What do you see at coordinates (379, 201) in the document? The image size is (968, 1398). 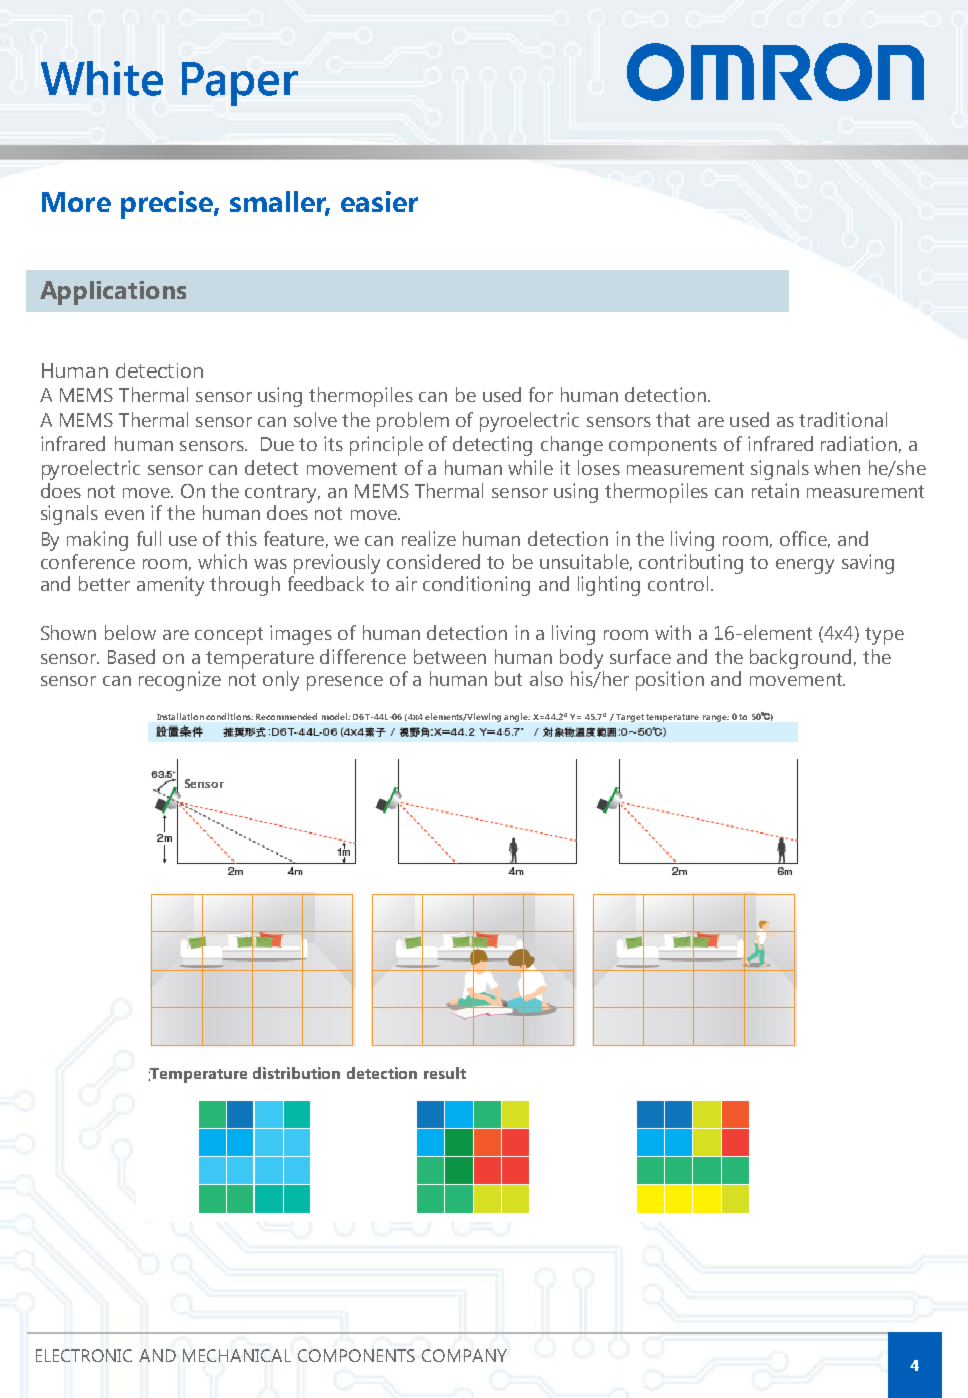 I see `easier` at bounding box center [379, 201].
